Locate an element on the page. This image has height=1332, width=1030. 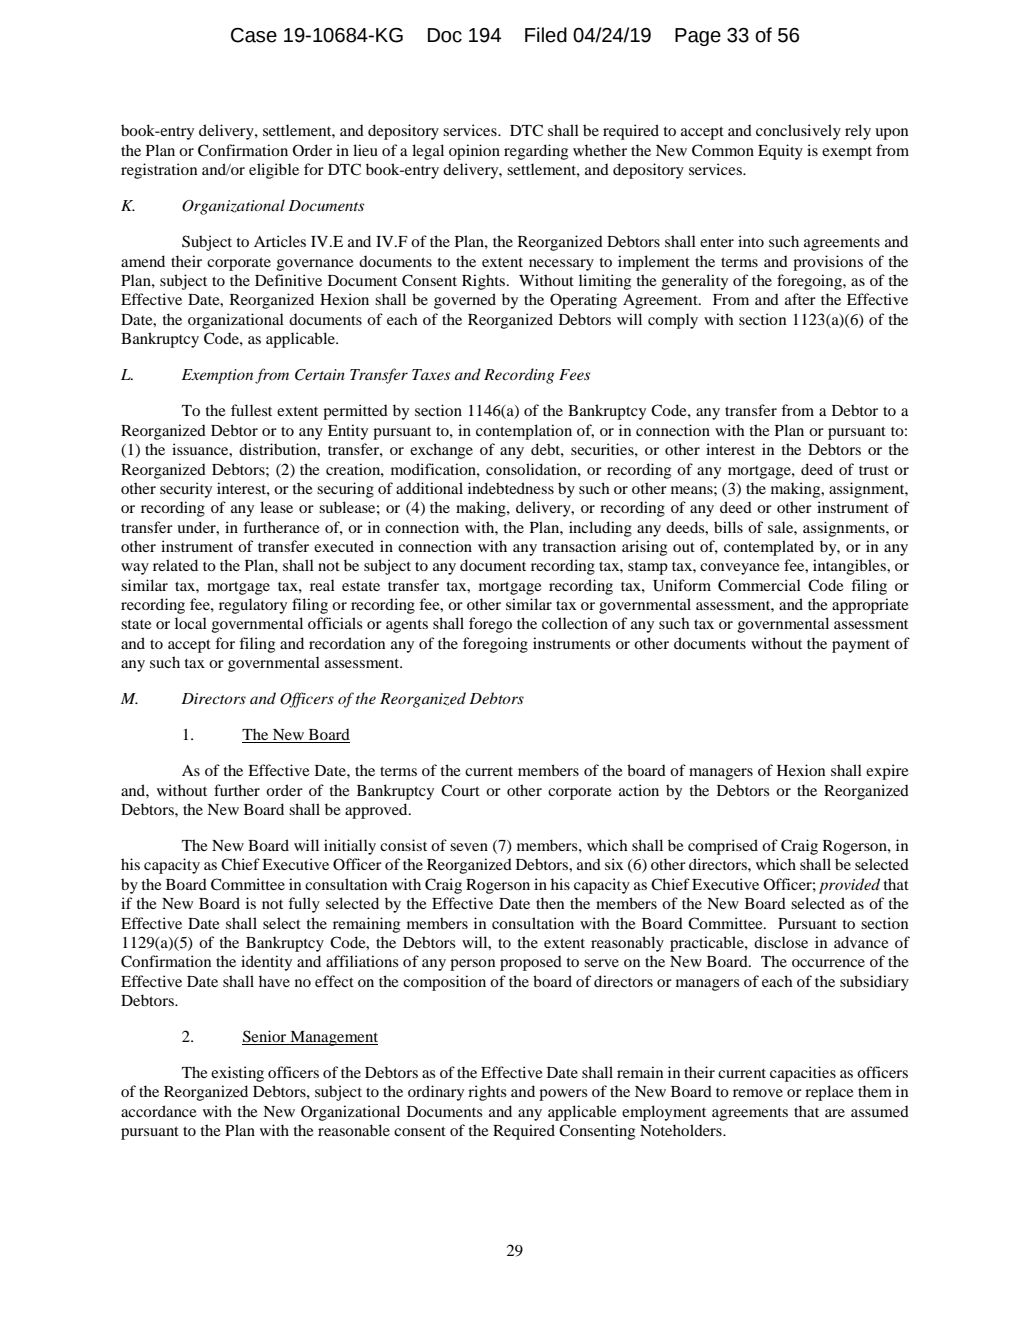
contemplation is located at coordinates (524, 432).
